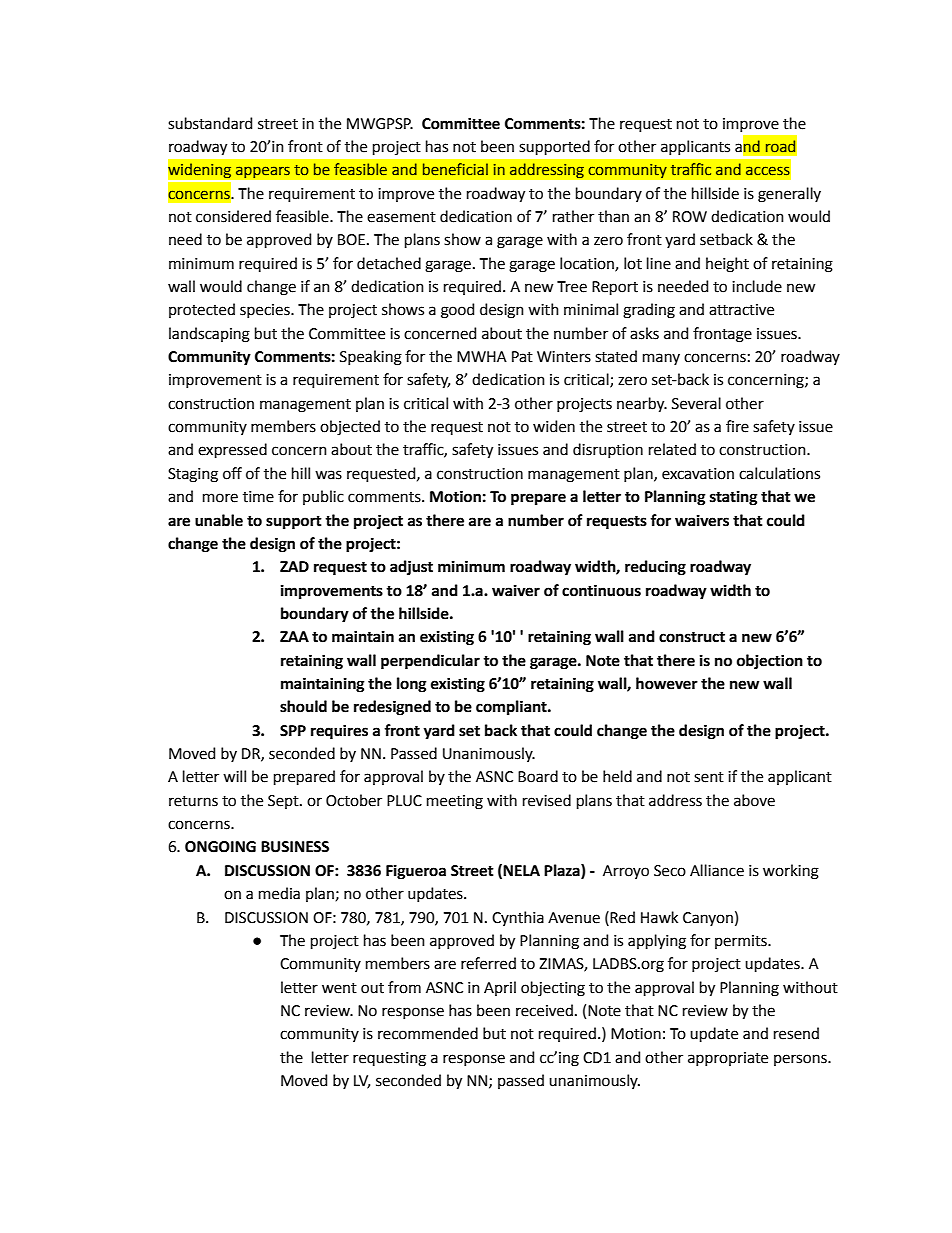  What do you see at coordinates (655, 568) in the screenshot?
I see `reducing` at bounding box center [655, 568].
